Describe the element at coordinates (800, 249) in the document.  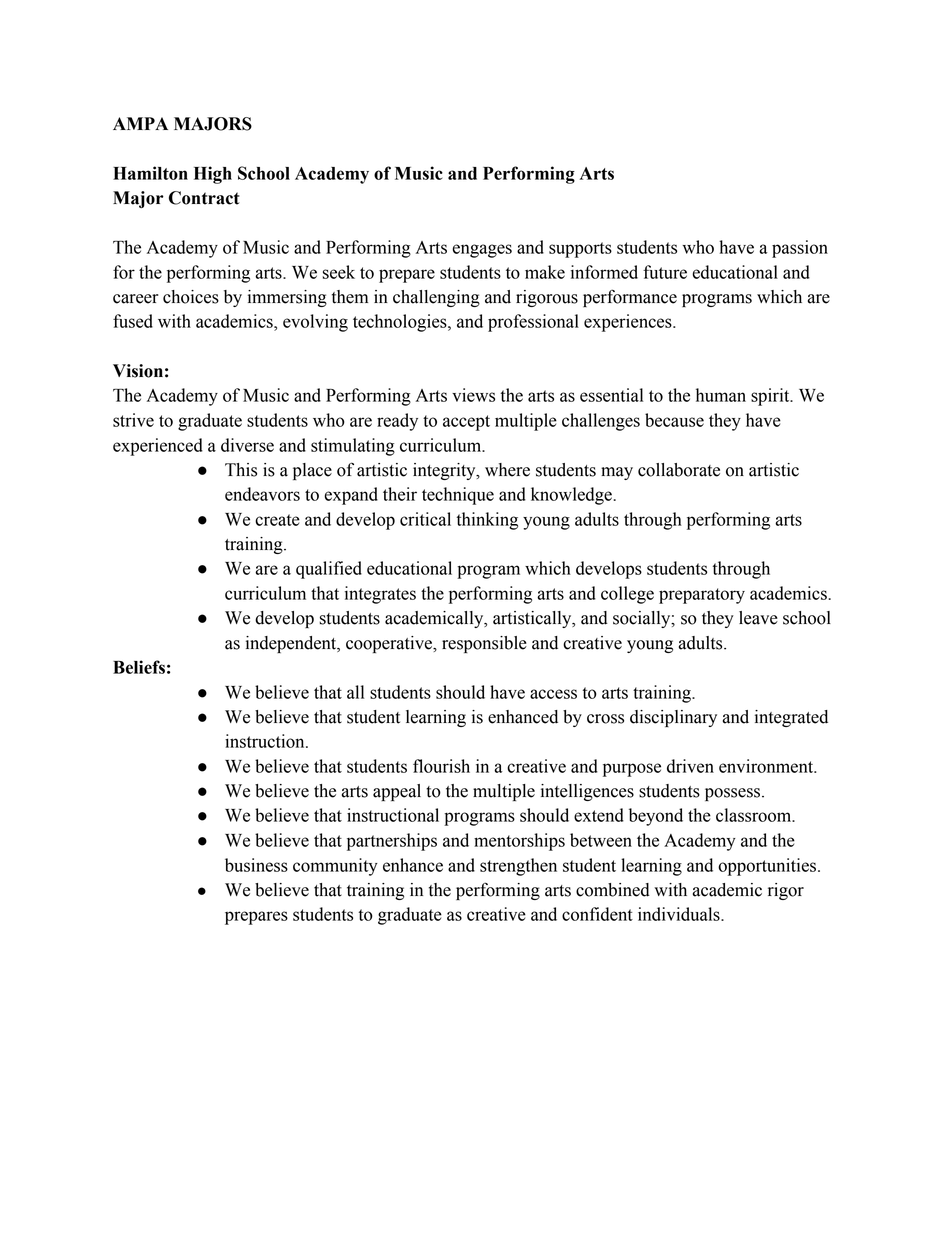
I see `passion` at that location.
